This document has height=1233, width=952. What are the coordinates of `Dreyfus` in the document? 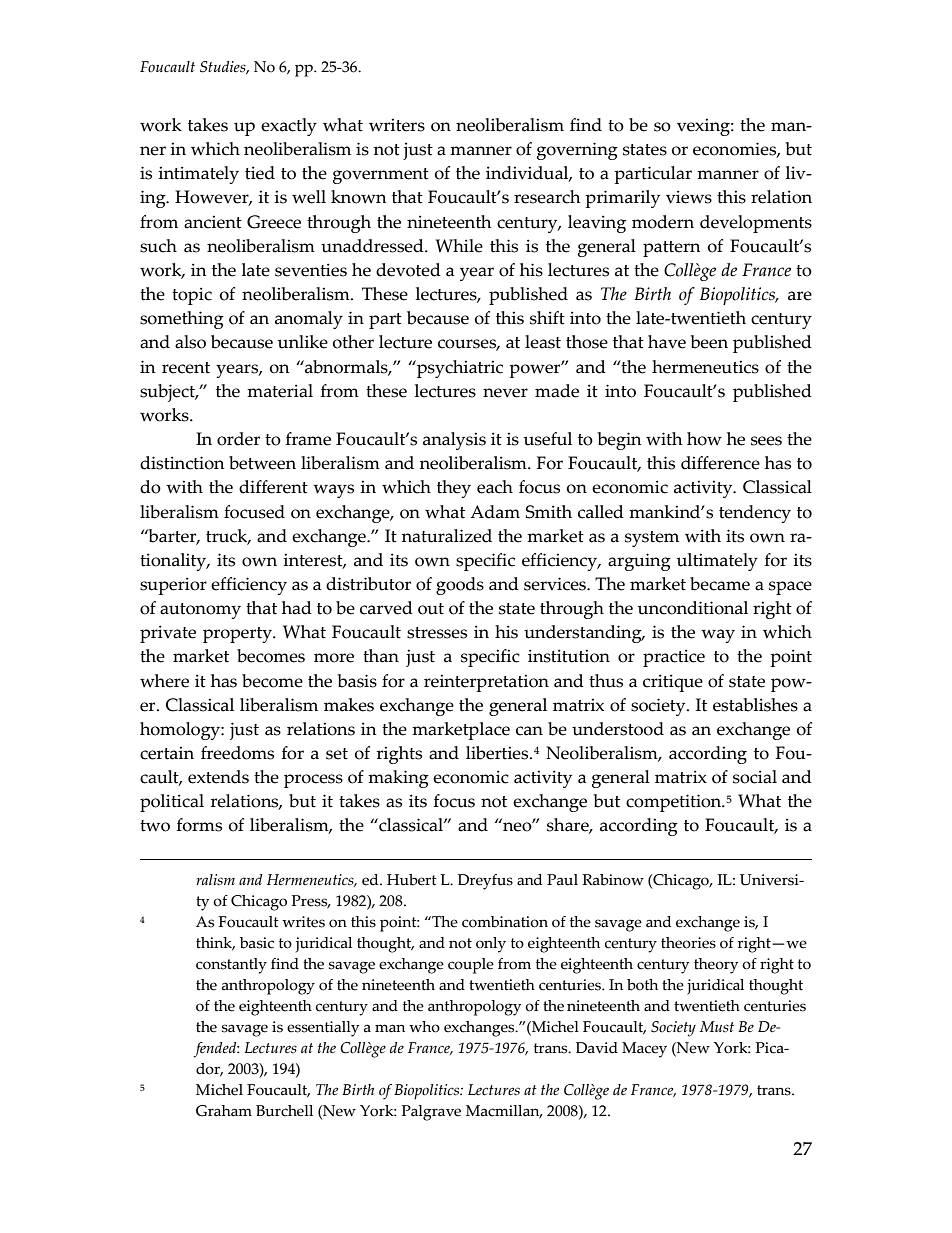 It's located at (485, 882).
